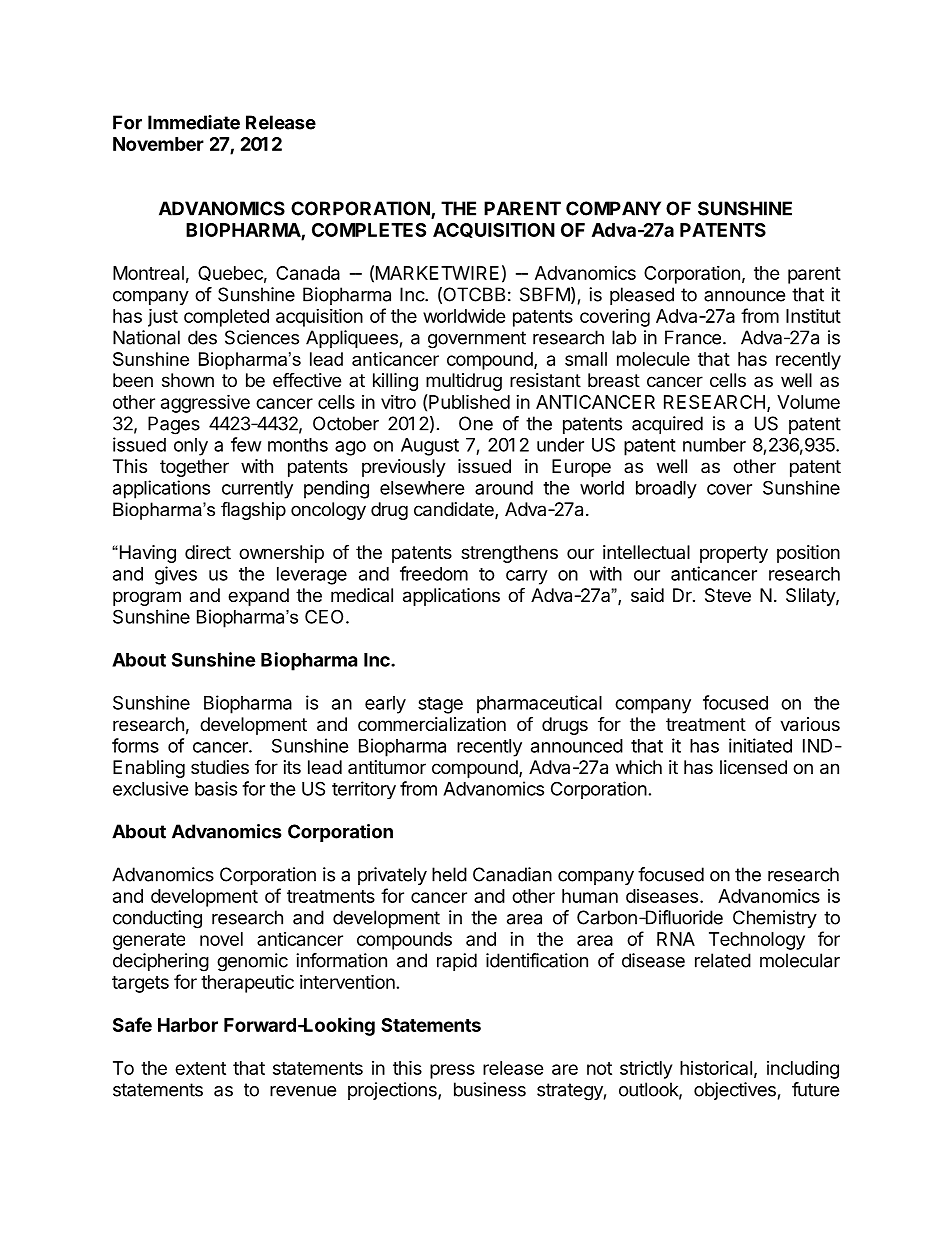 The width and height of the page is (952, 1233). Describe the element at coordinates (455, 510) in the page. I see `candidate` at that location.
